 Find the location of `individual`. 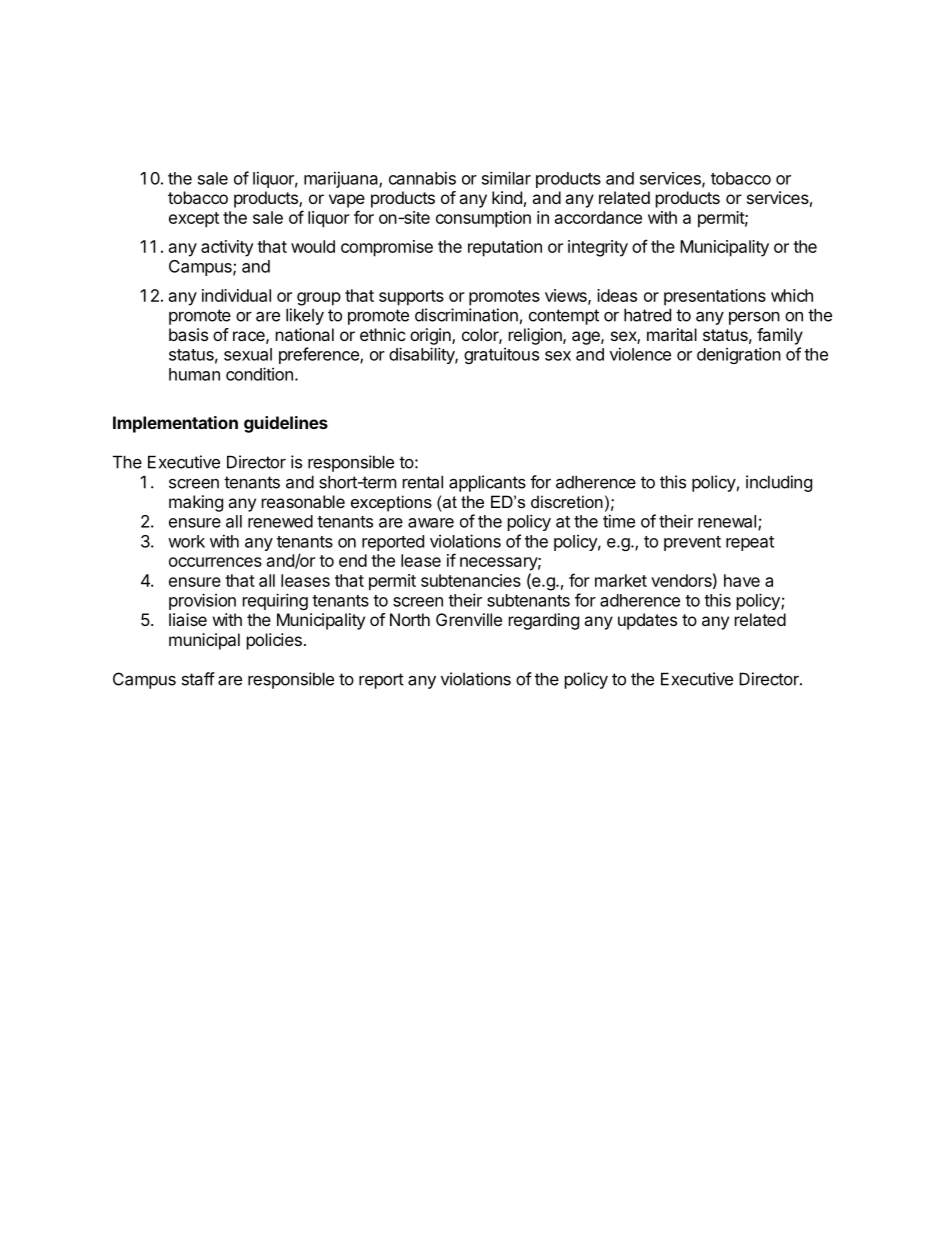

individual is located at coordinates (236, 295).
